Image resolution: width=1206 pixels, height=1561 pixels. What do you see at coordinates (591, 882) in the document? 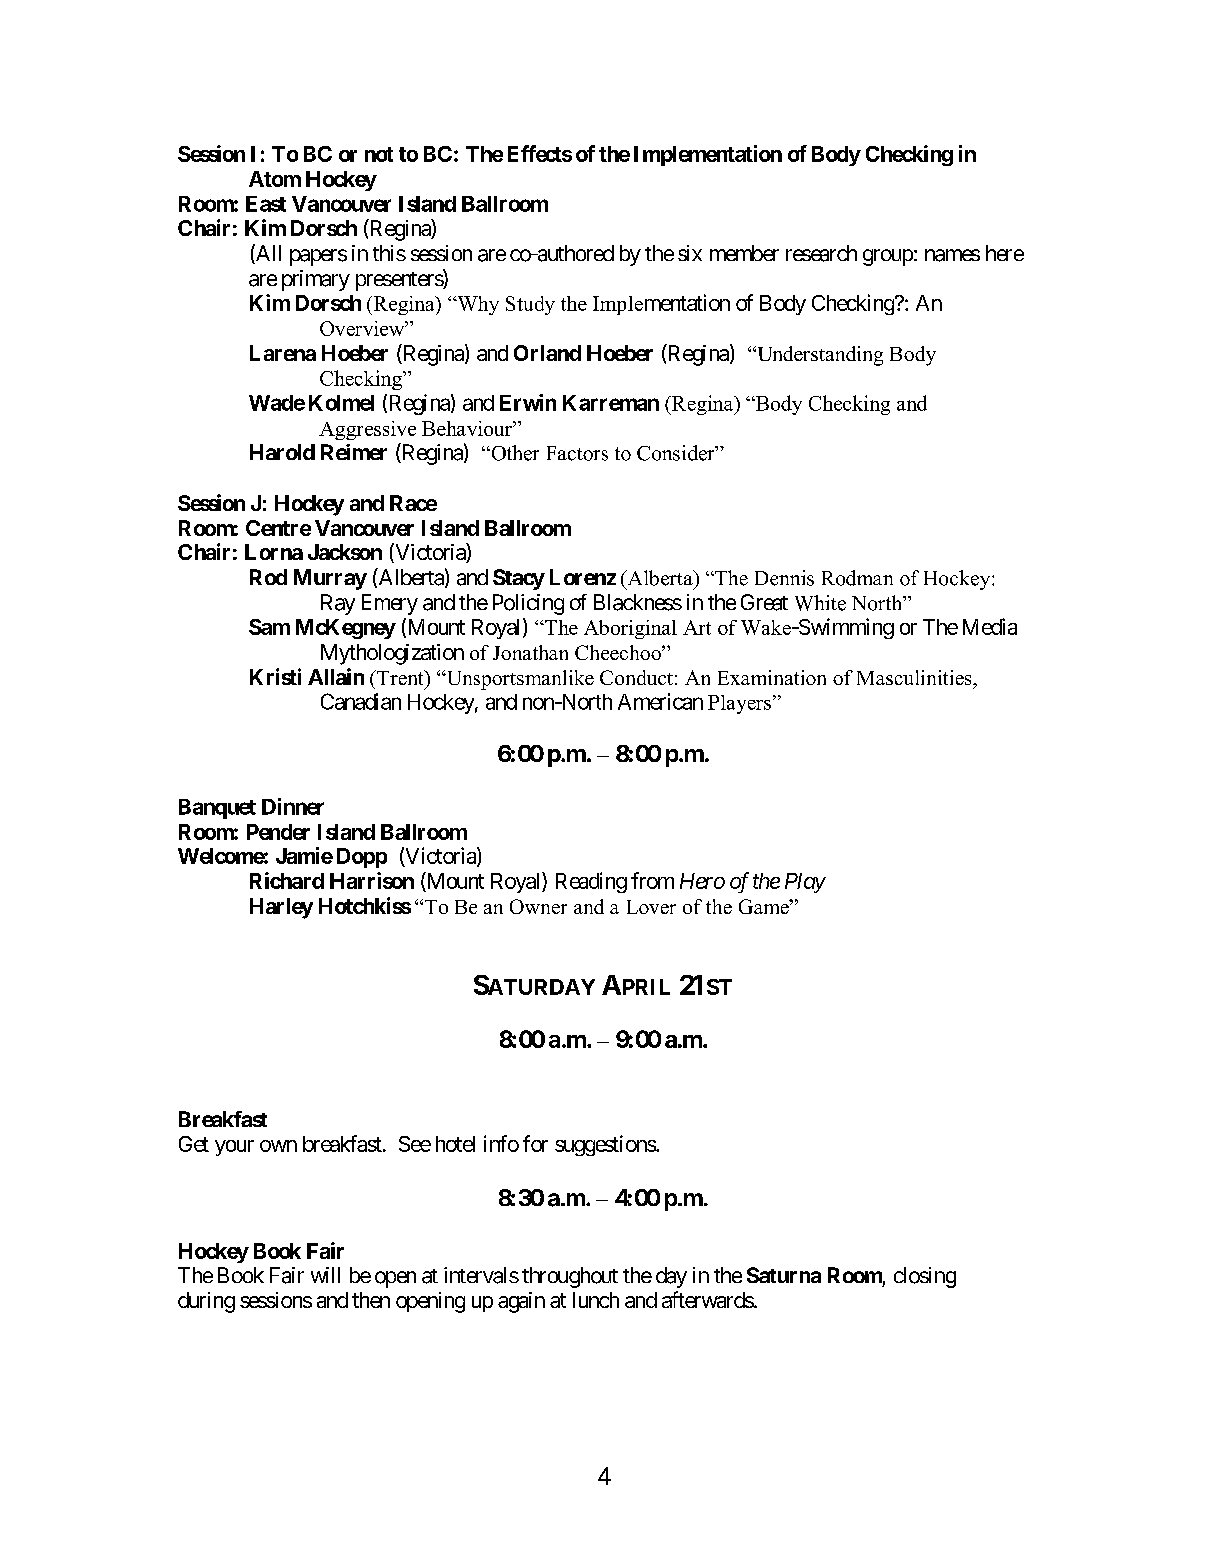
I see `Reading` at bounding box center [591, 882].
